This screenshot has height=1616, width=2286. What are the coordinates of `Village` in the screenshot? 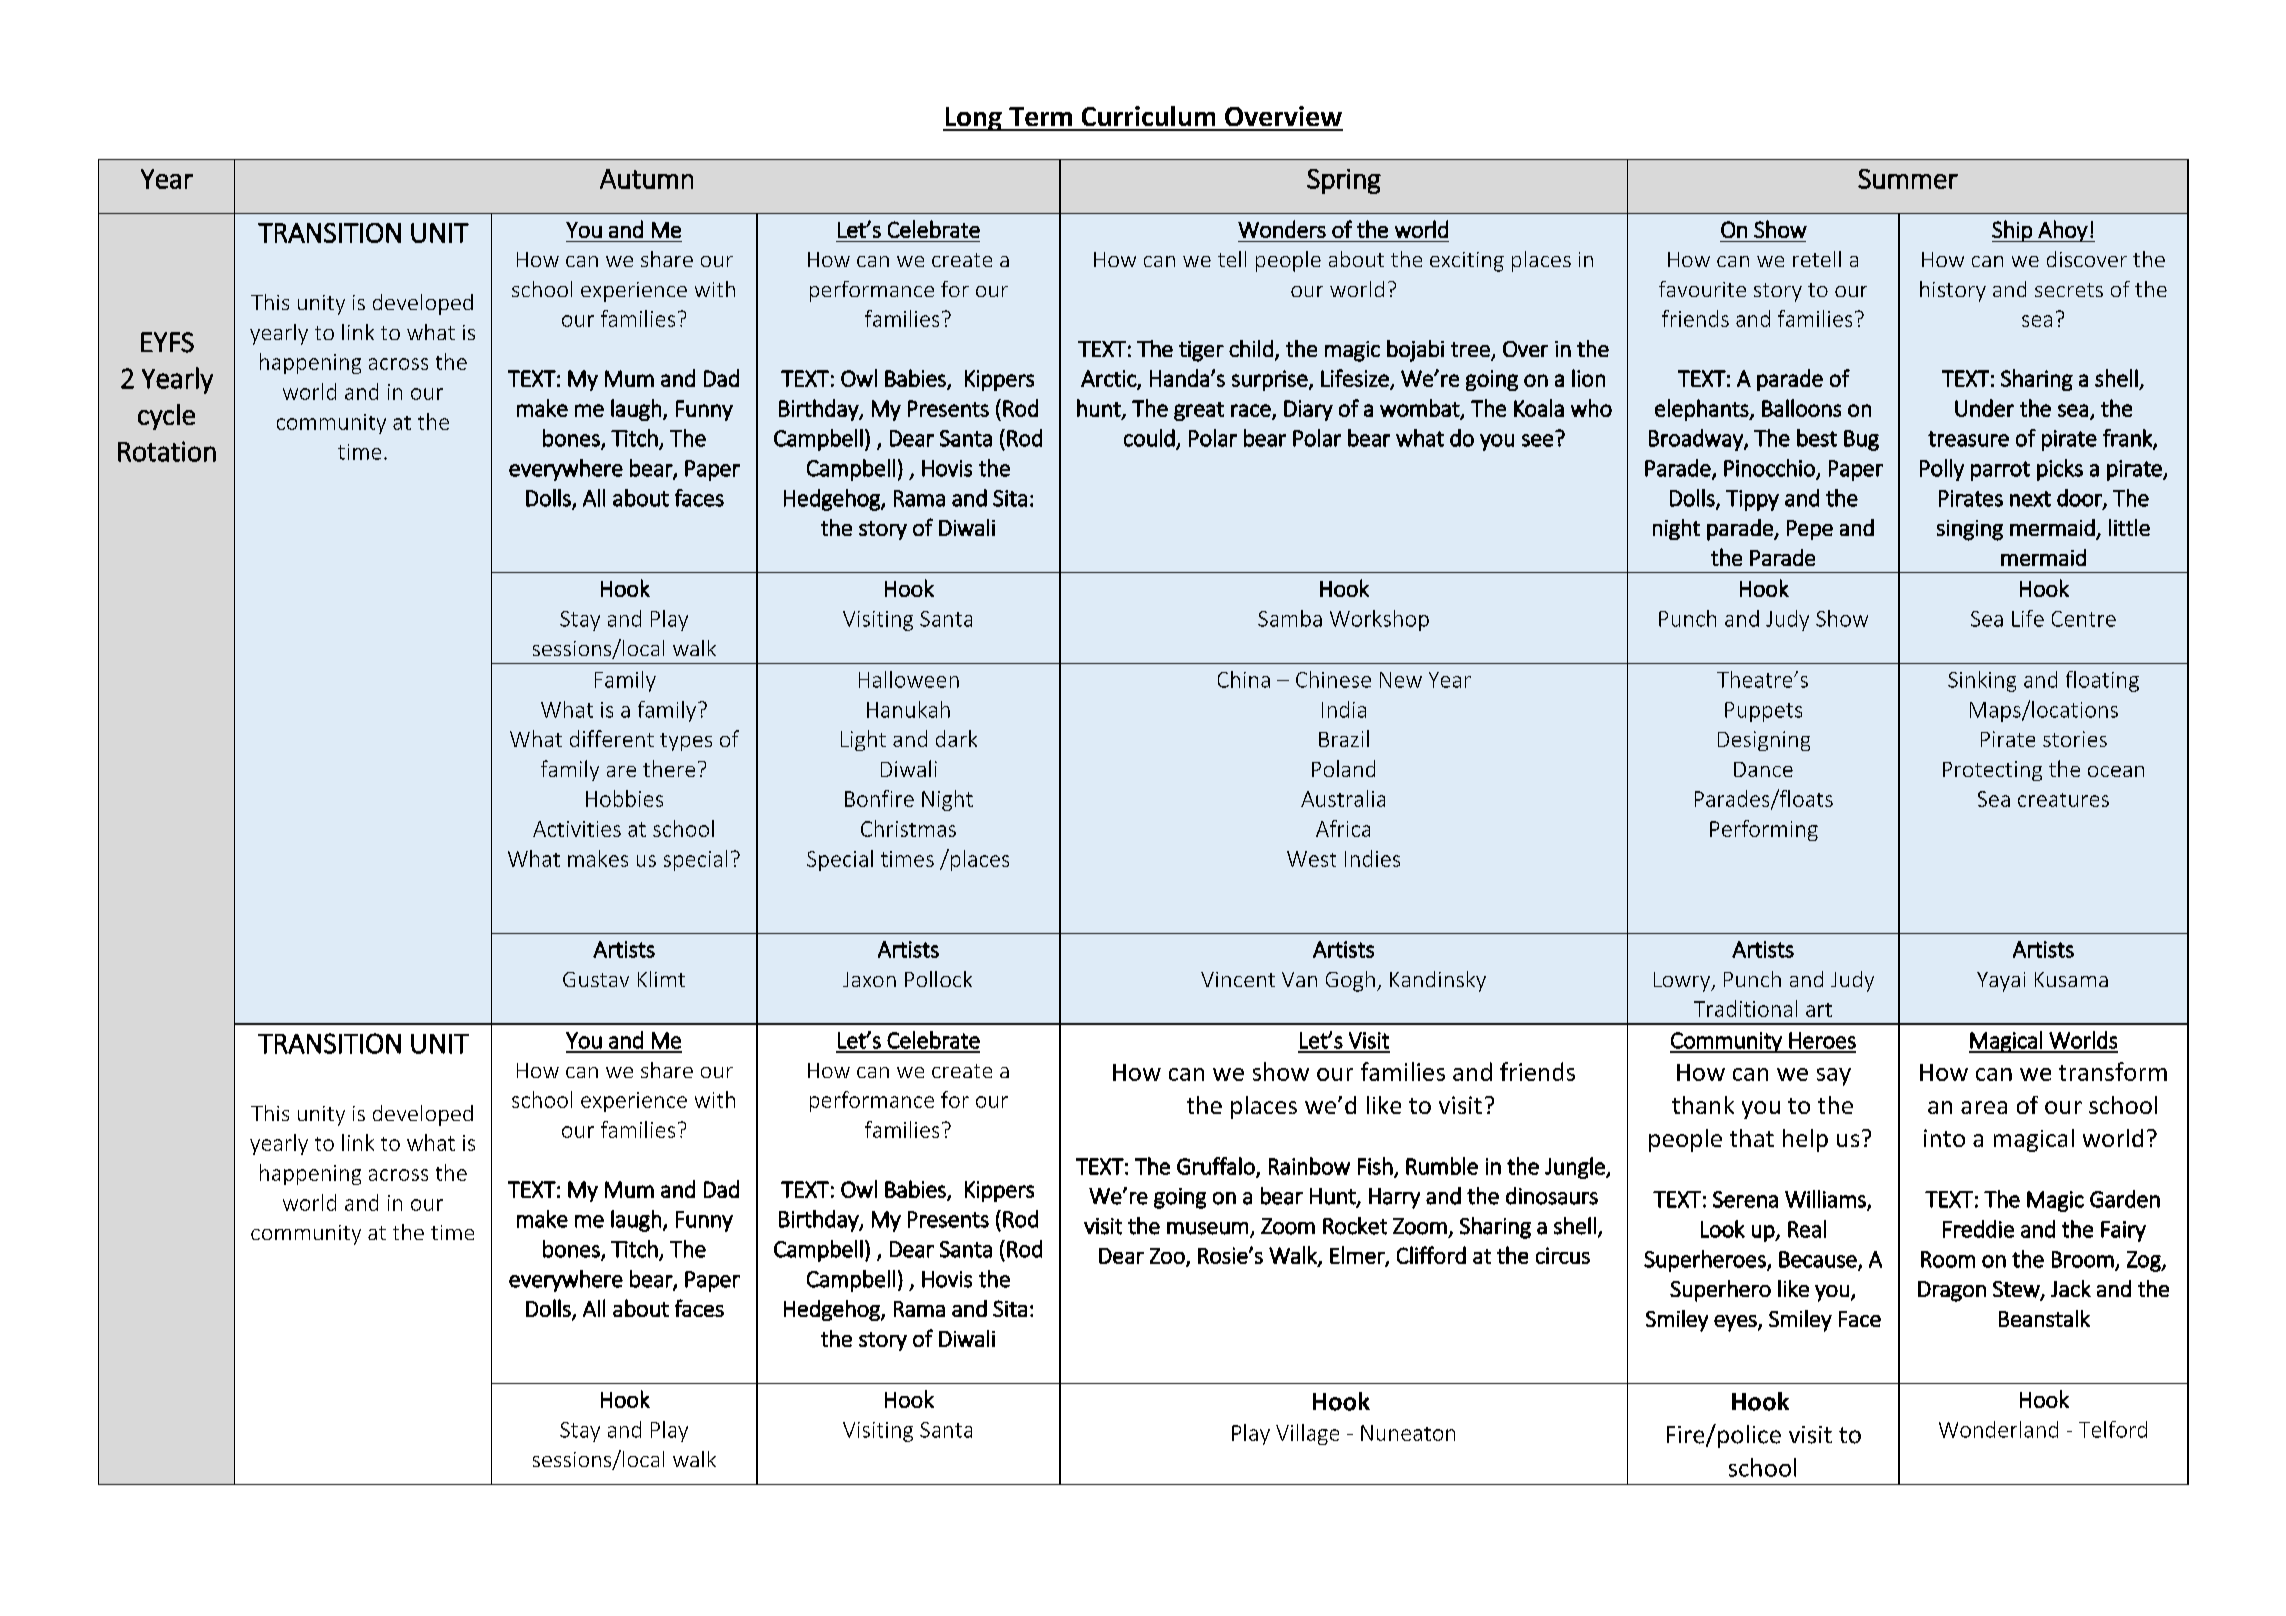 It's located at (1307, 1434).
